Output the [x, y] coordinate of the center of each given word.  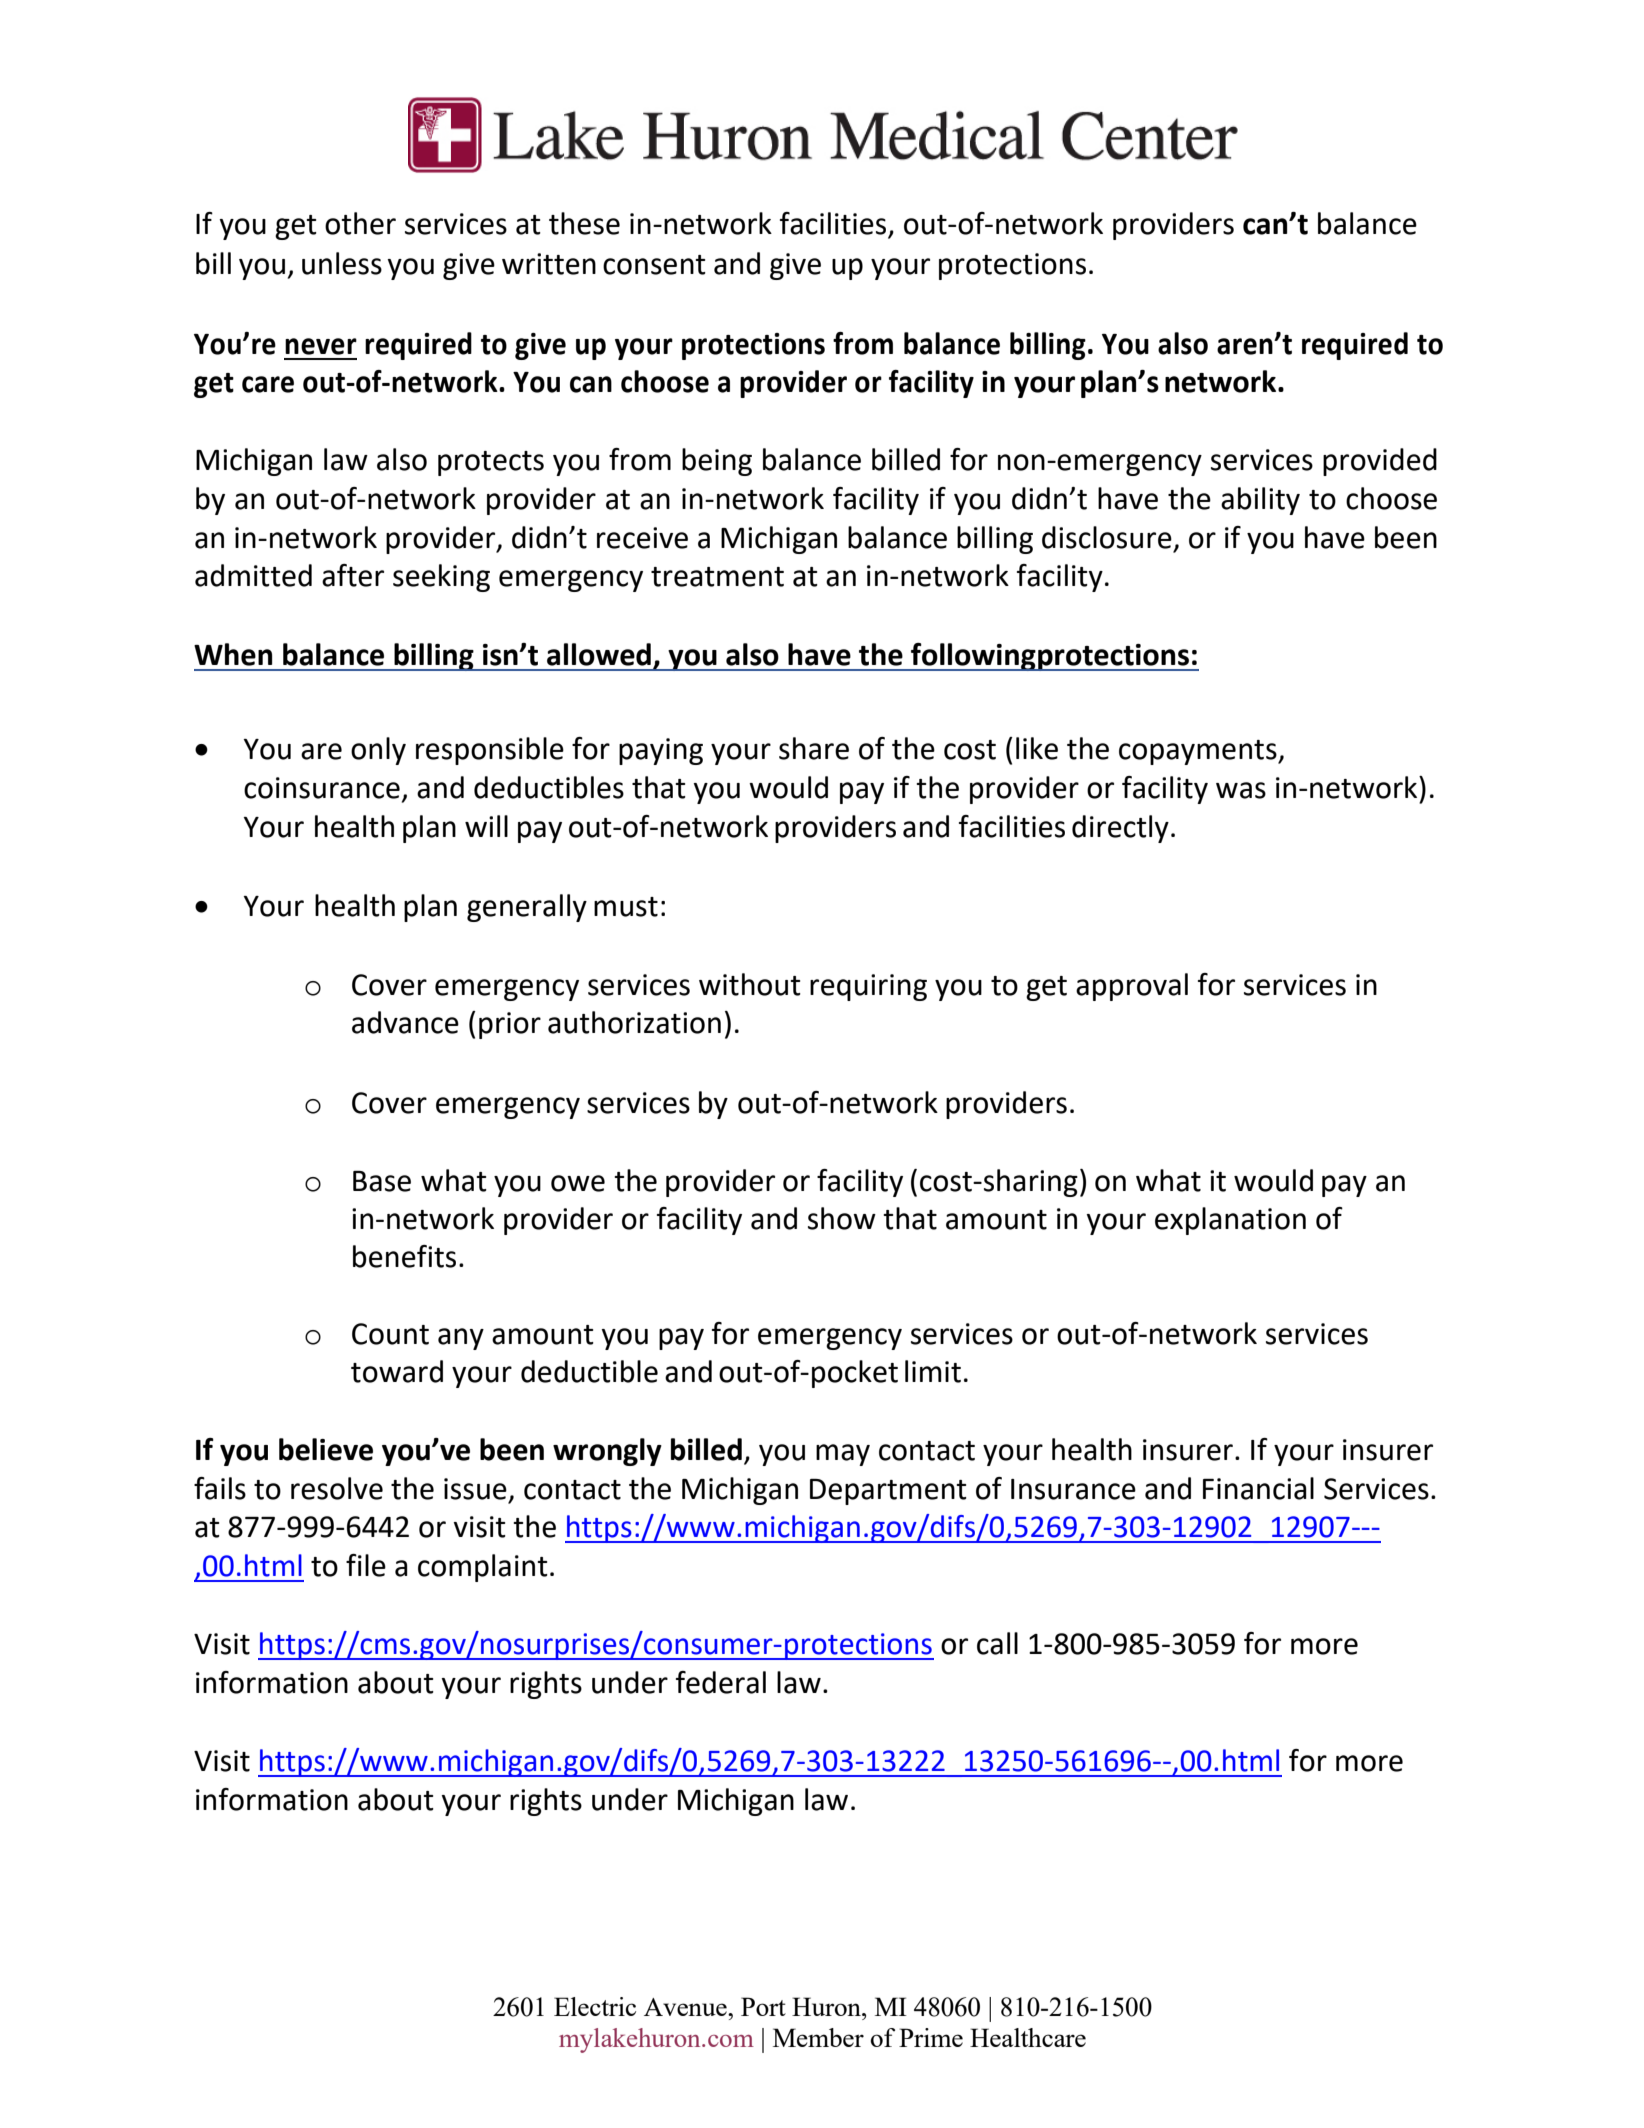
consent [654, 265]
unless [342, 263]
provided [1380, 462]
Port [763, 2006]
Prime [931, 2037]
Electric [595, 2006]
